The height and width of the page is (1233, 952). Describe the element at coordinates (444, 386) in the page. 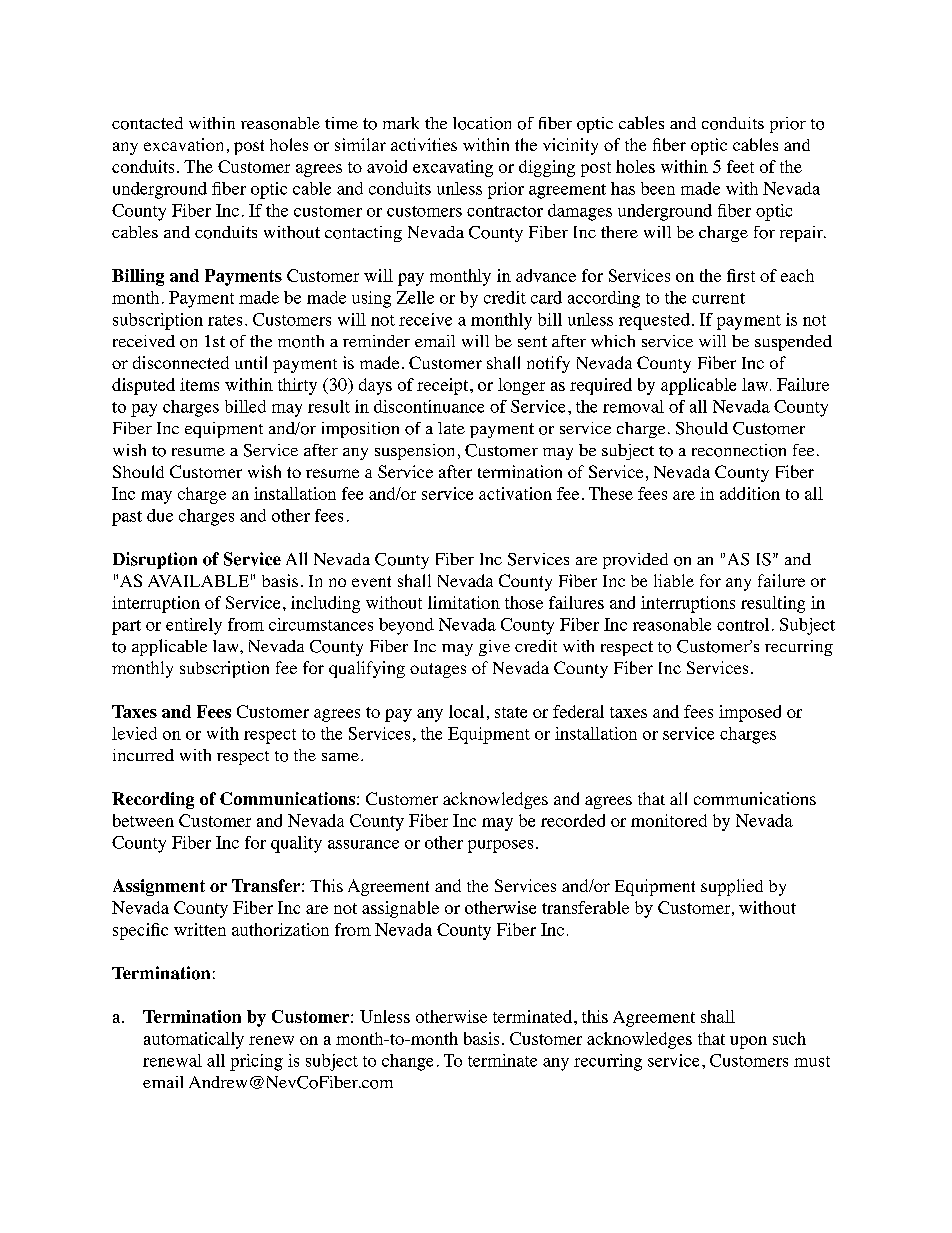

I see `receipt` at that location.
